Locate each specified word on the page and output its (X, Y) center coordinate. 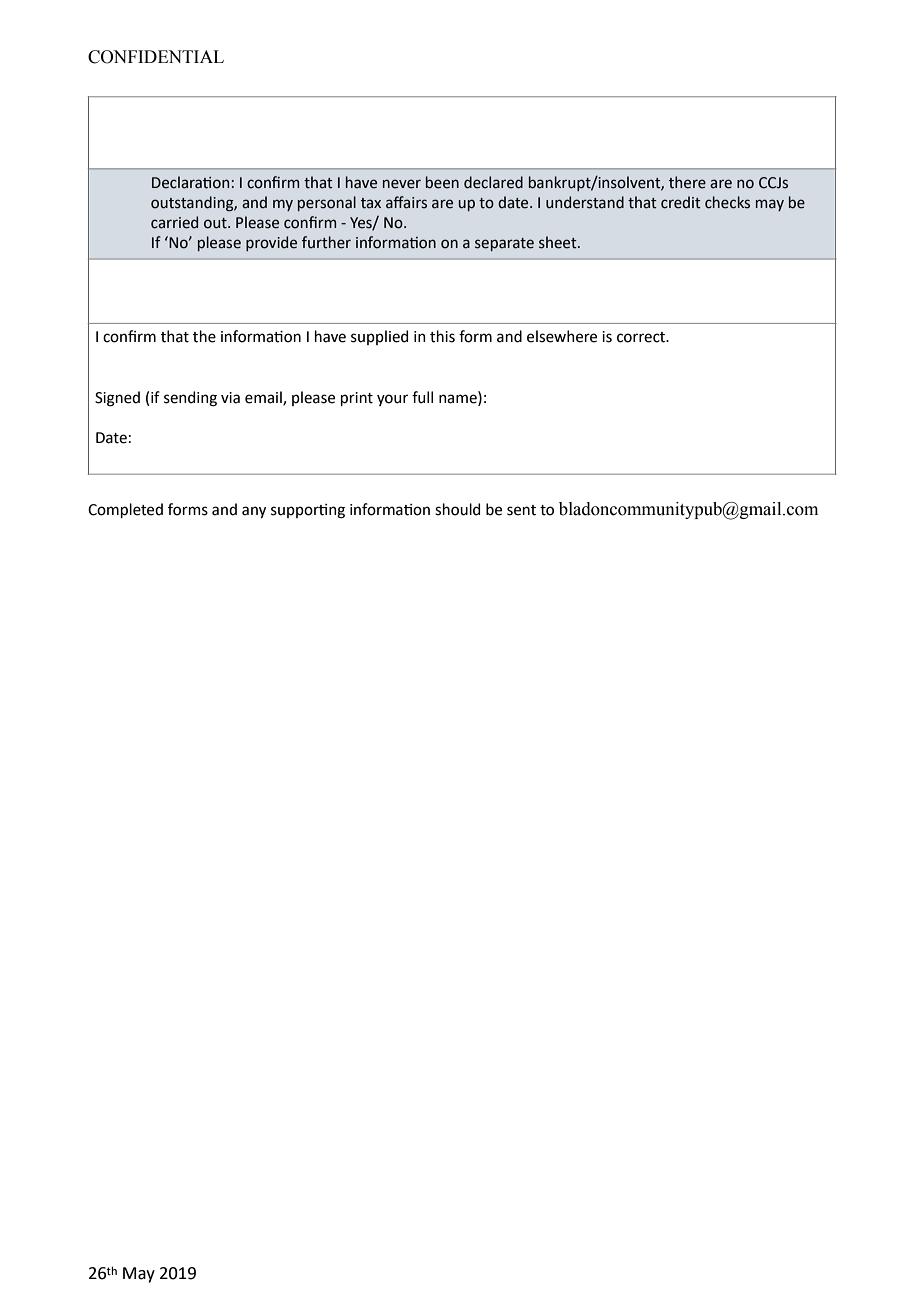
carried (174, 222)
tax (371, 203)
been (442, 182)
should (457, 509)
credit (681, 202)
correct (642, 337)
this (442, 336)
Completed (125, 510)
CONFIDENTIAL (156, 57)
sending (190, 399)
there (687, 182)
